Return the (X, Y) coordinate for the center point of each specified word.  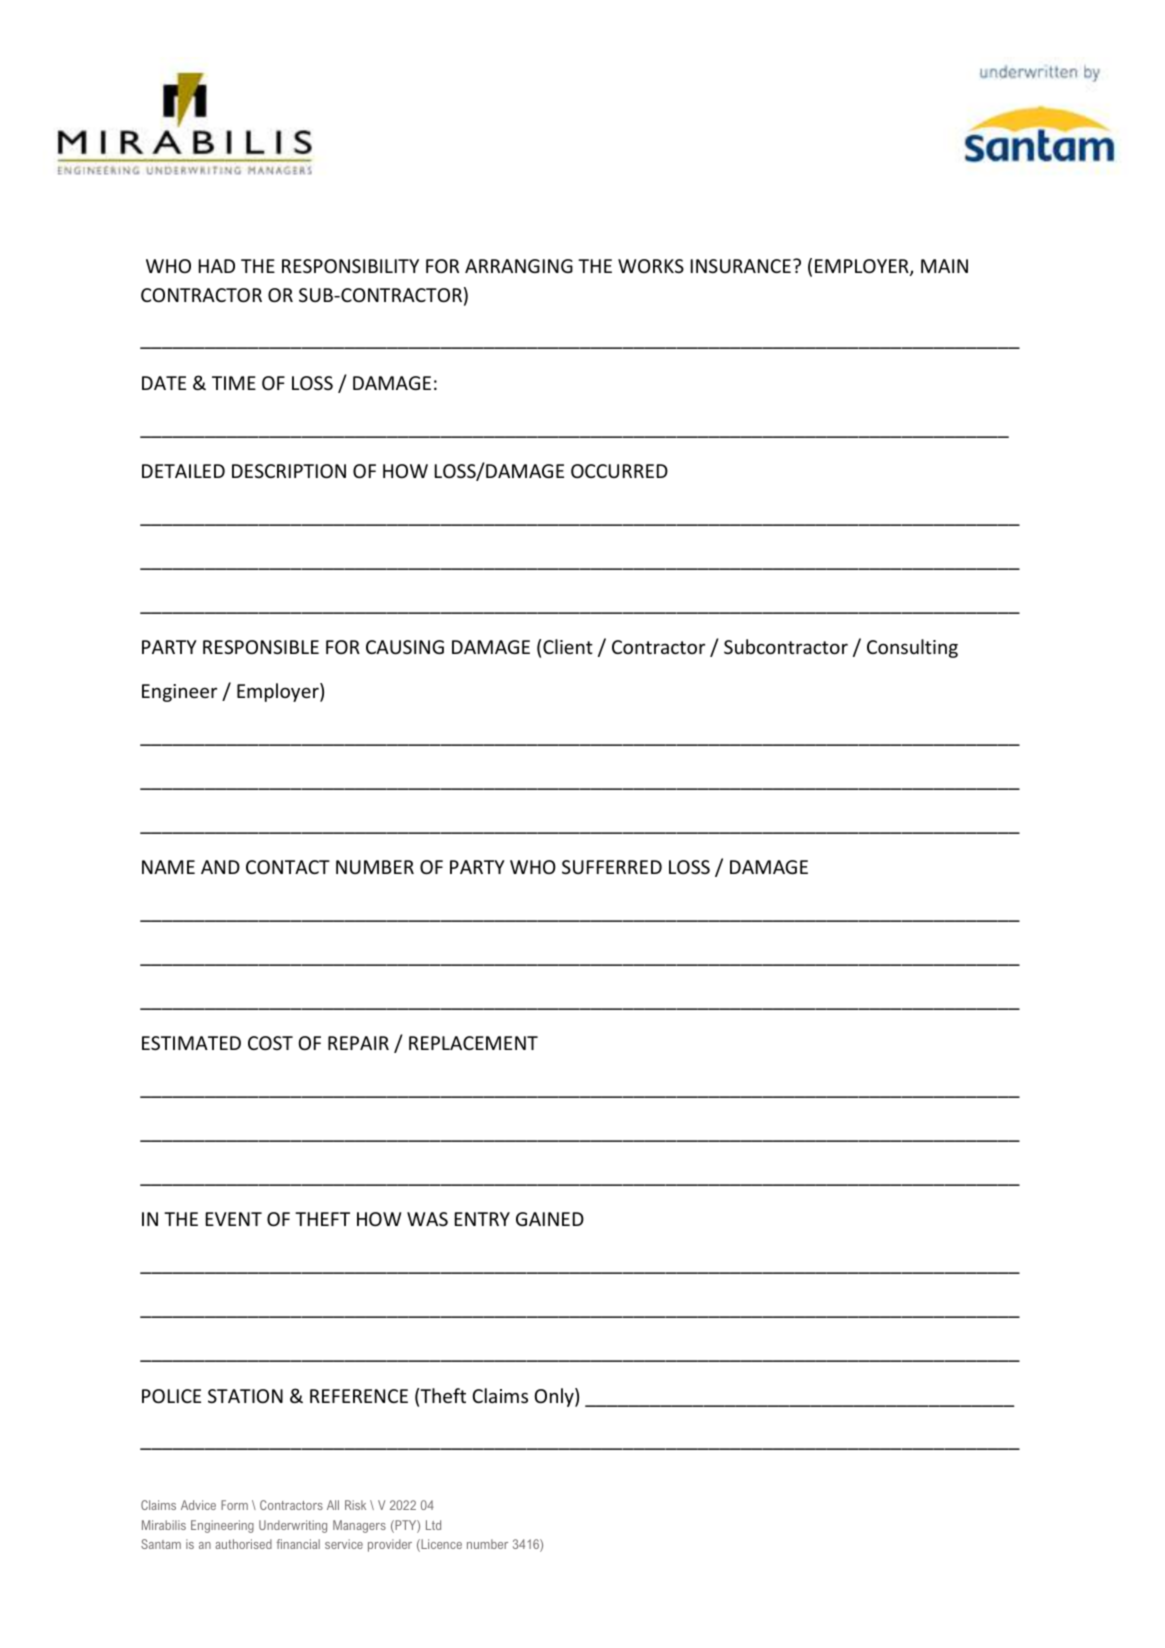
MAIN (944, 266)
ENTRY (482, 1219)
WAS (427, 1219)
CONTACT (288, 867)
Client (568, 646)
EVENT (234, 1219)
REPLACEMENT (473, 1043)
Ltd (433, 1525)
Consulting (912, 648)
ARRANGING (519, 266)
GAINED (550, 1219)
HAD (217, 266)
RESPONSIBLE (261, 647)
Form (234, 1505)
